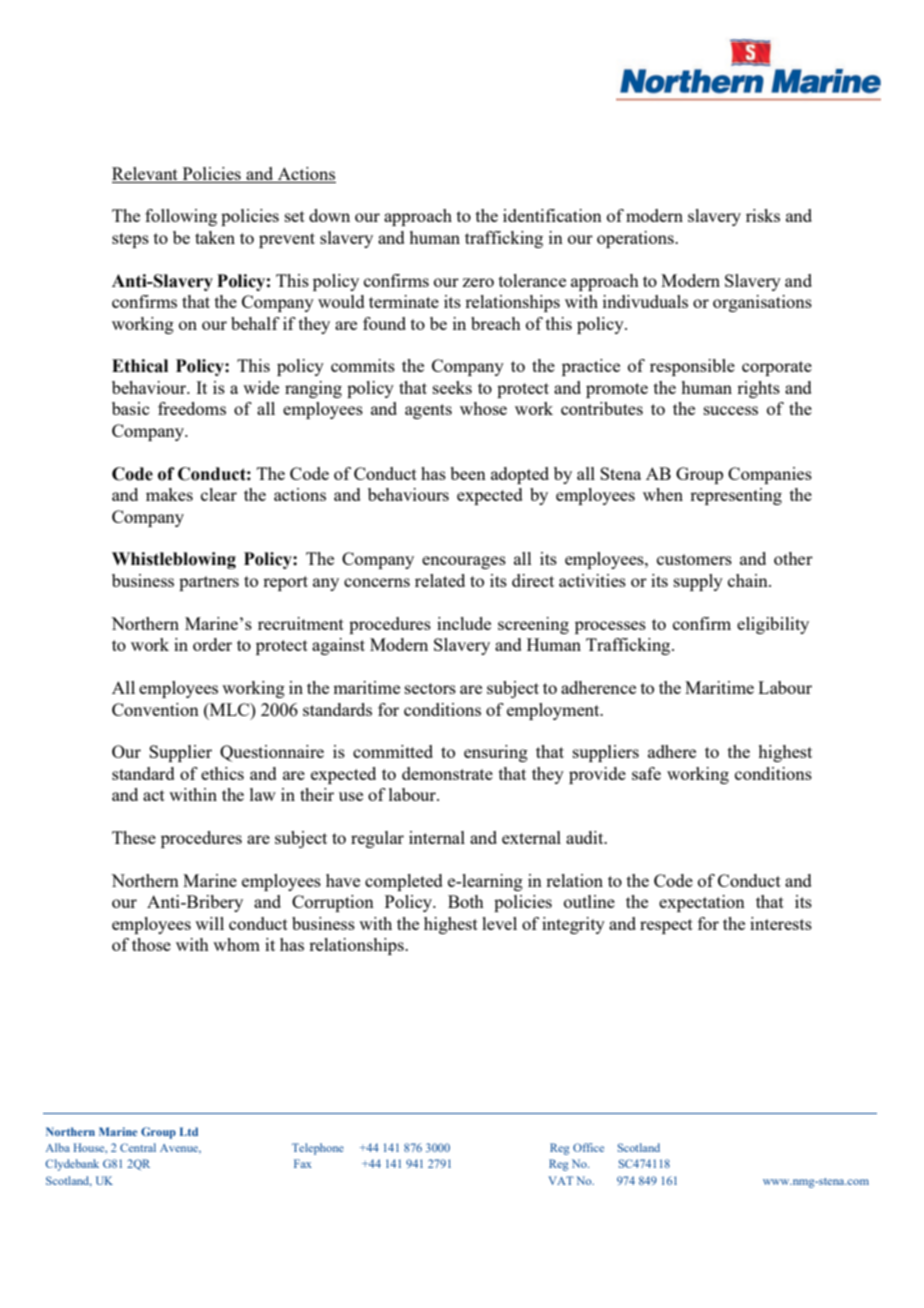 The height and width of the image is (1308, 924). What do you see at coordinates (130, 408) in the image?
I see `basic` at bounding box center [130, 408].
